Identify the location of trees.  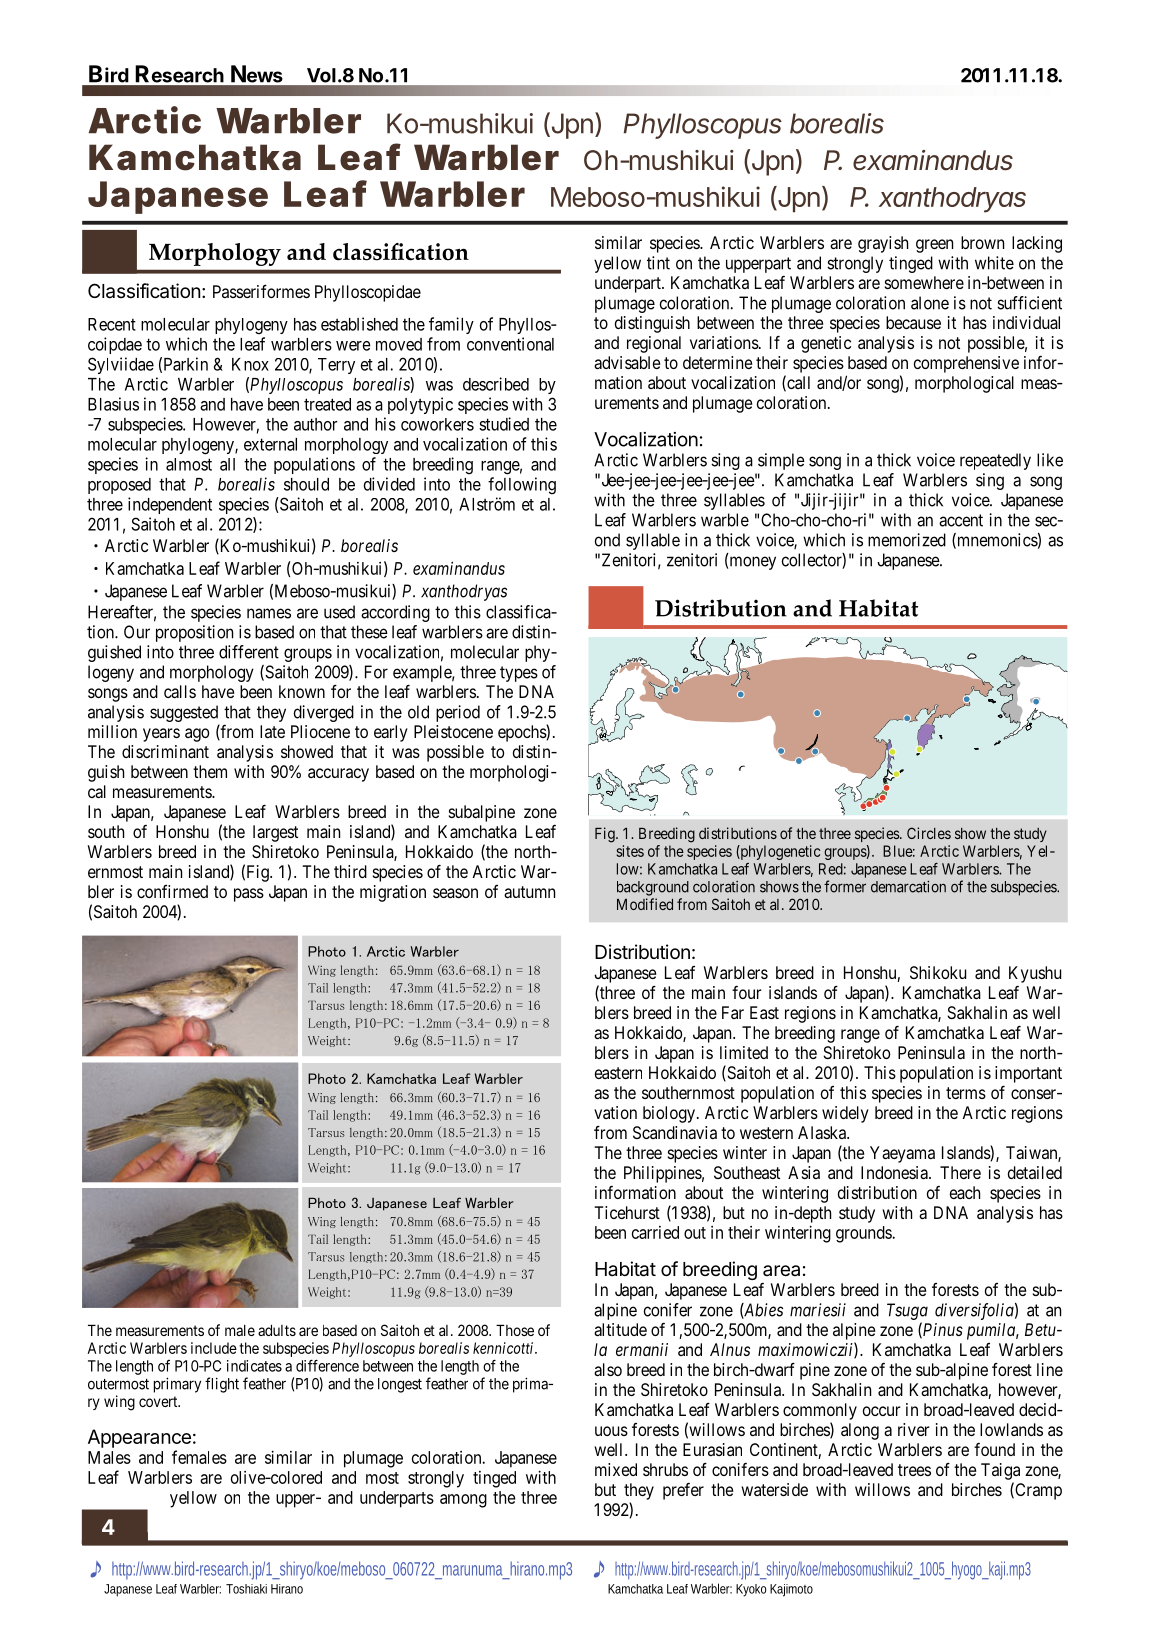
(914, 1470).
